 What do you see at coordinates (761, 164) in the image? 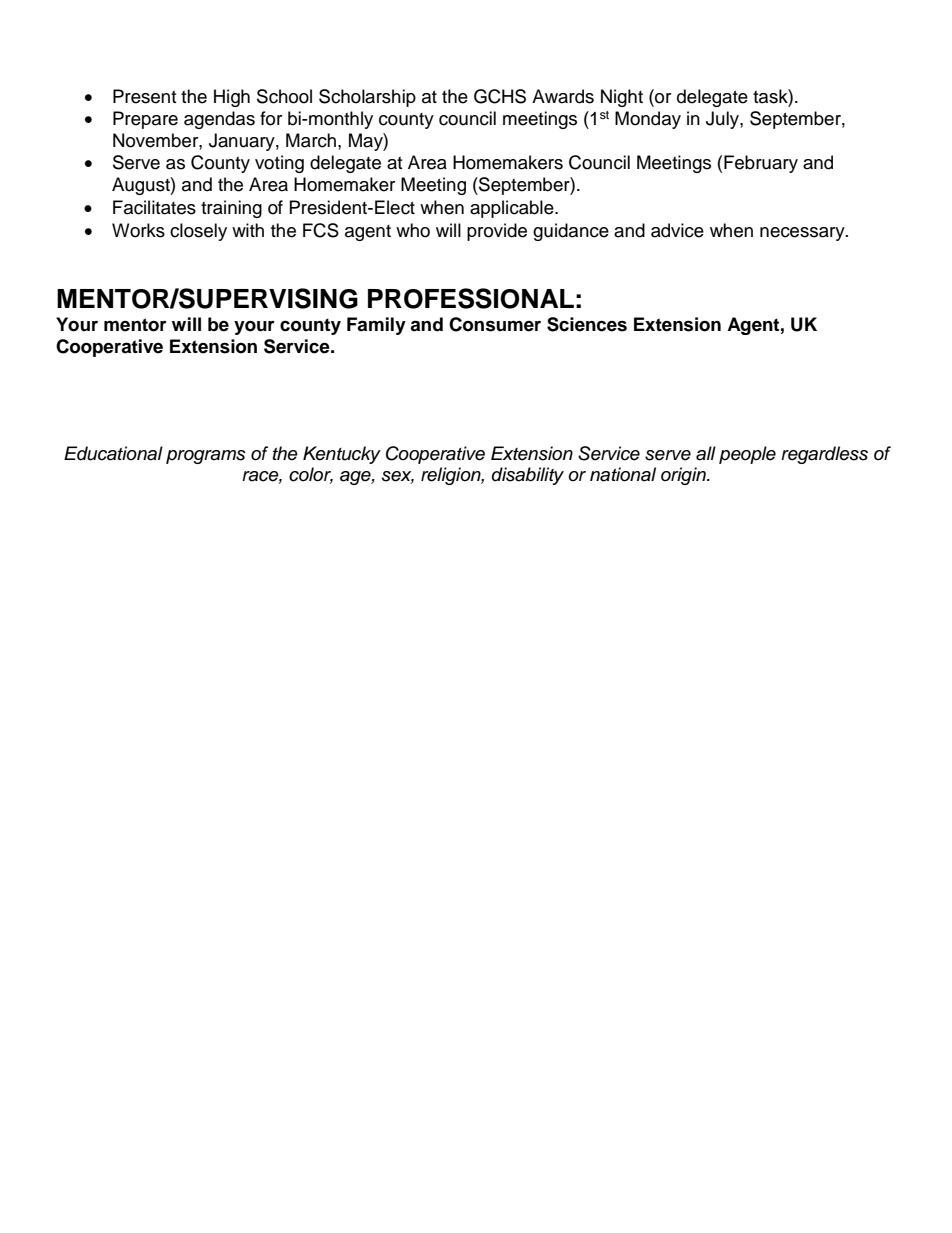
I see `February` at bounding box center [761, 164].
